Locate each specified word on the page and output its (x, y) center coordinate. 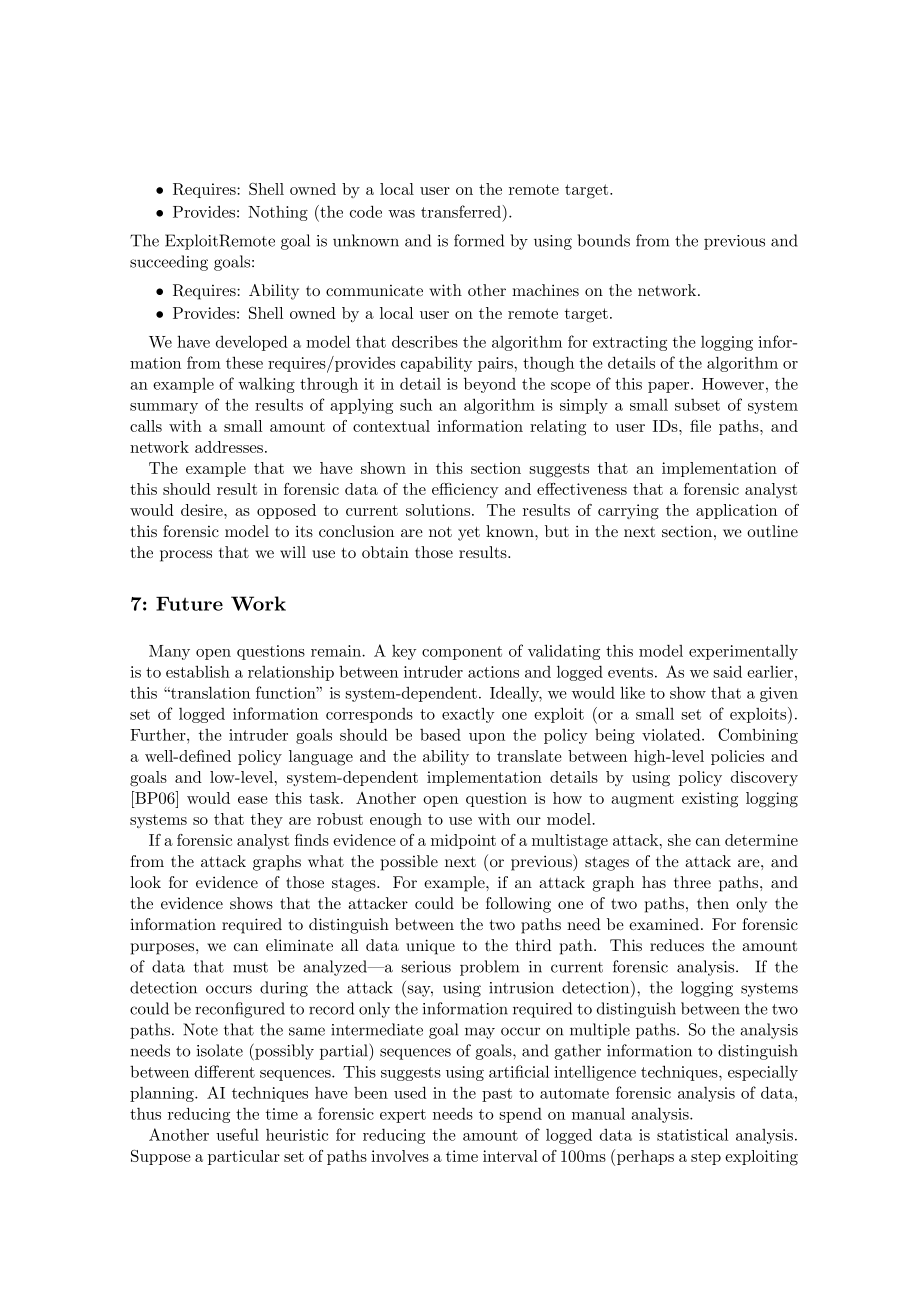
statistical (692, 1134)
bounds (604, 240)
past (497, 1095)
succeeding (169, 263)
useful (237, 1134)
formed (479, 240)
